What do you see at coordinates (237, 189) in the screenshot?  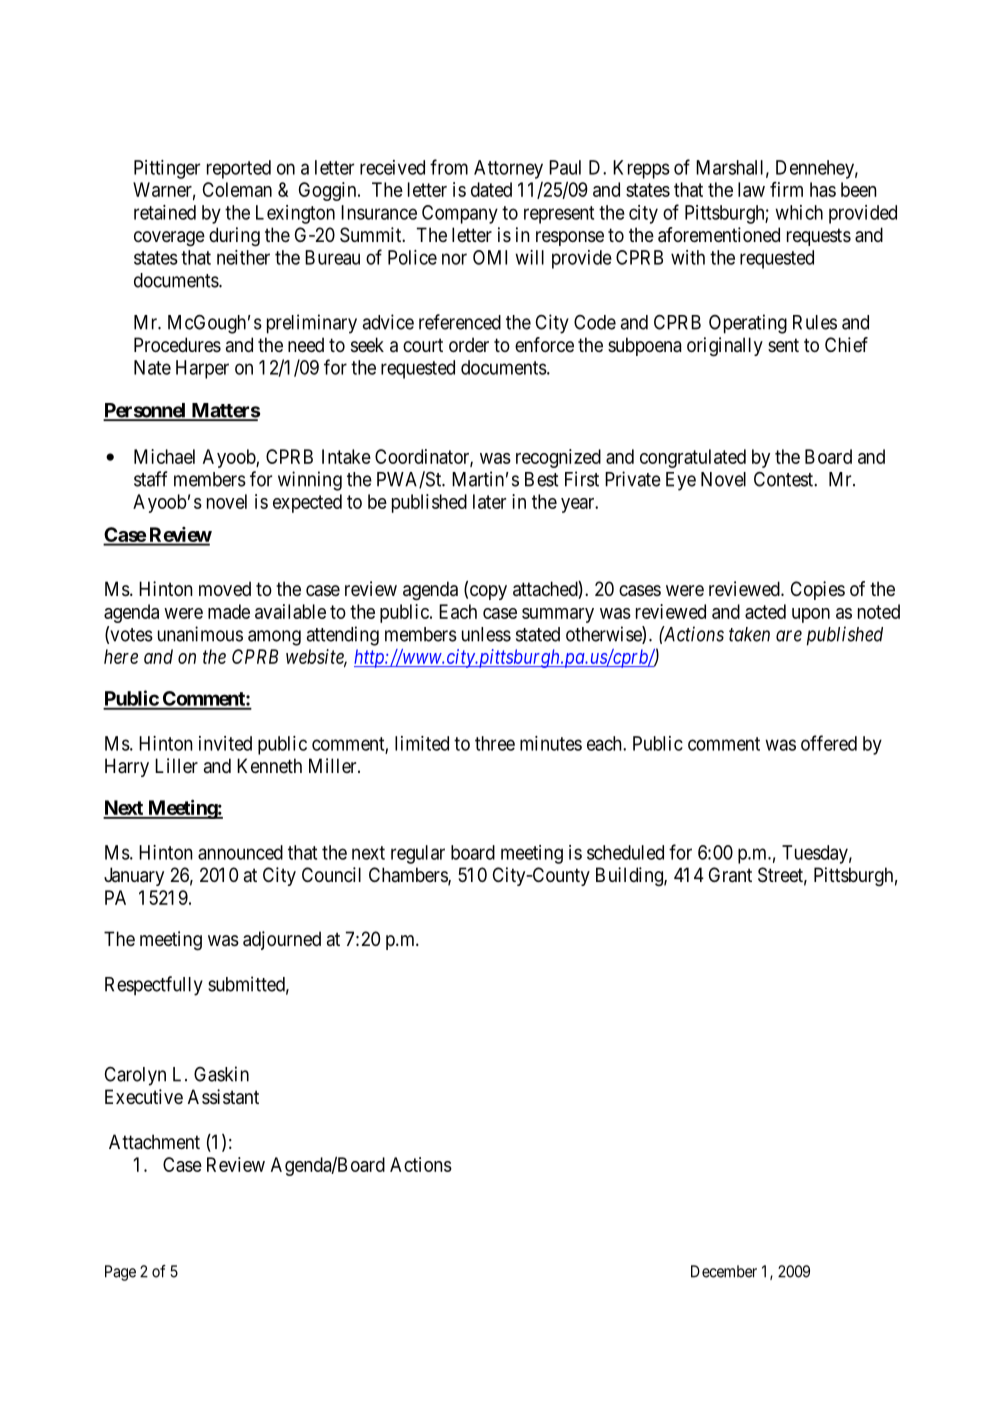 I see `Coleman` at bounding box center [237, 189].
